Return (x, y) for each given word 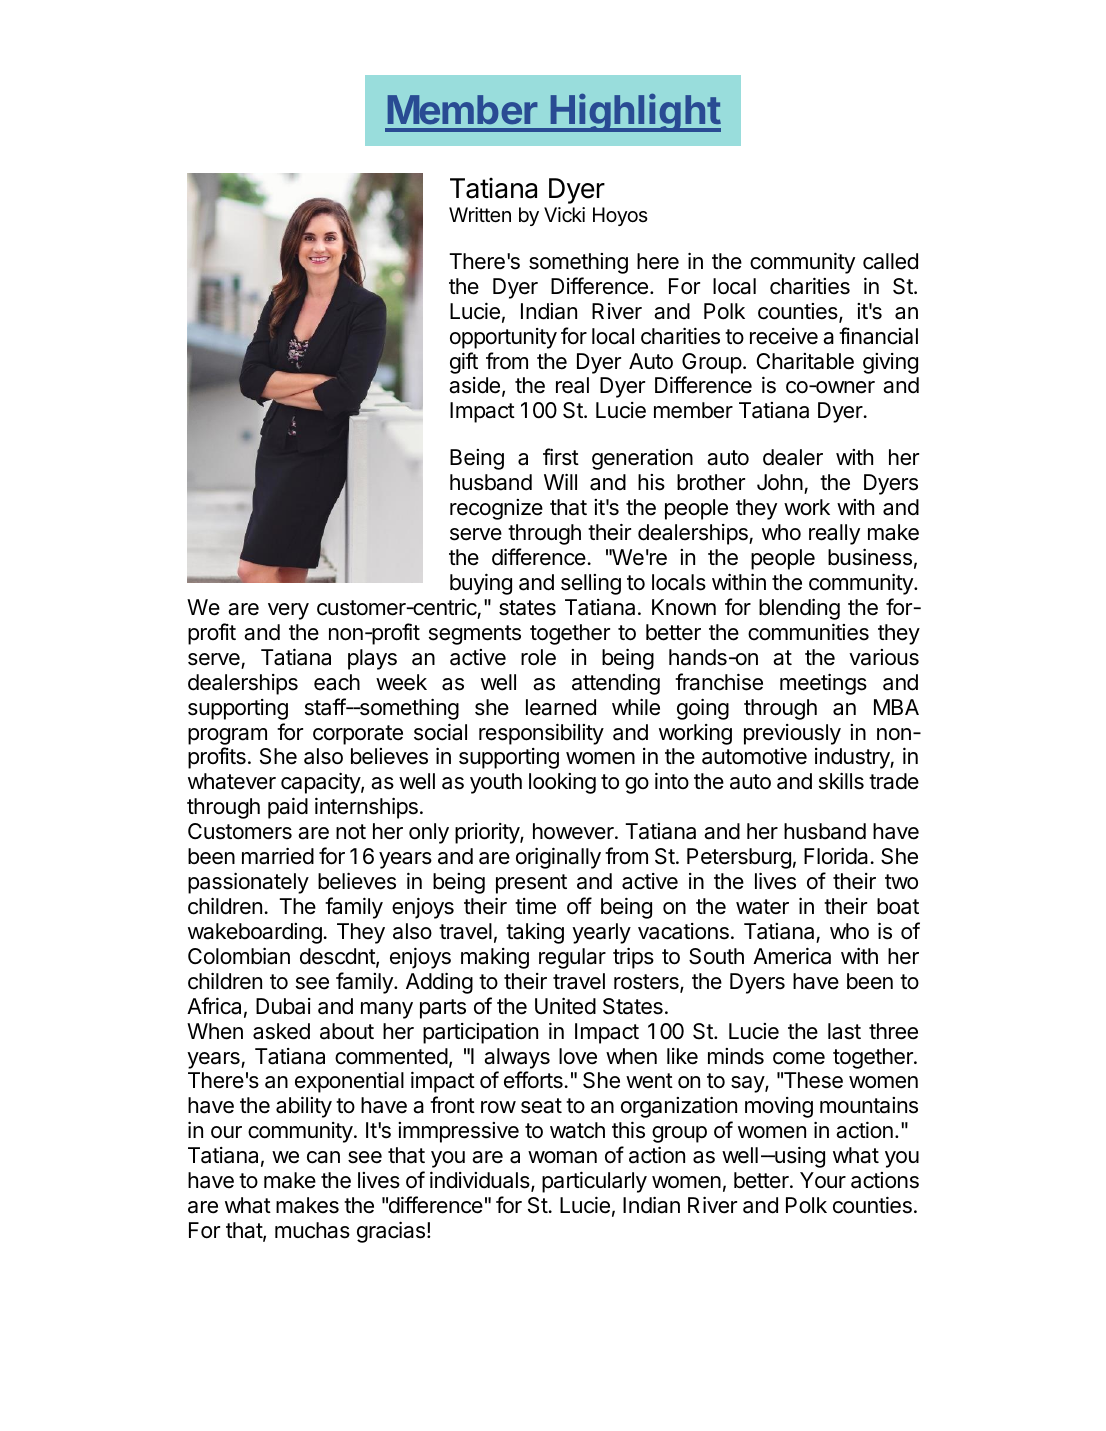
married (278, 856)
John (780, 482)
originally (558, 858)
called (890, 261)
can (323, 1157)
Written (480, 214)
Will (560, 482)
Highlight (635, 113)
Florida (837, 856)
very (288, 611)
